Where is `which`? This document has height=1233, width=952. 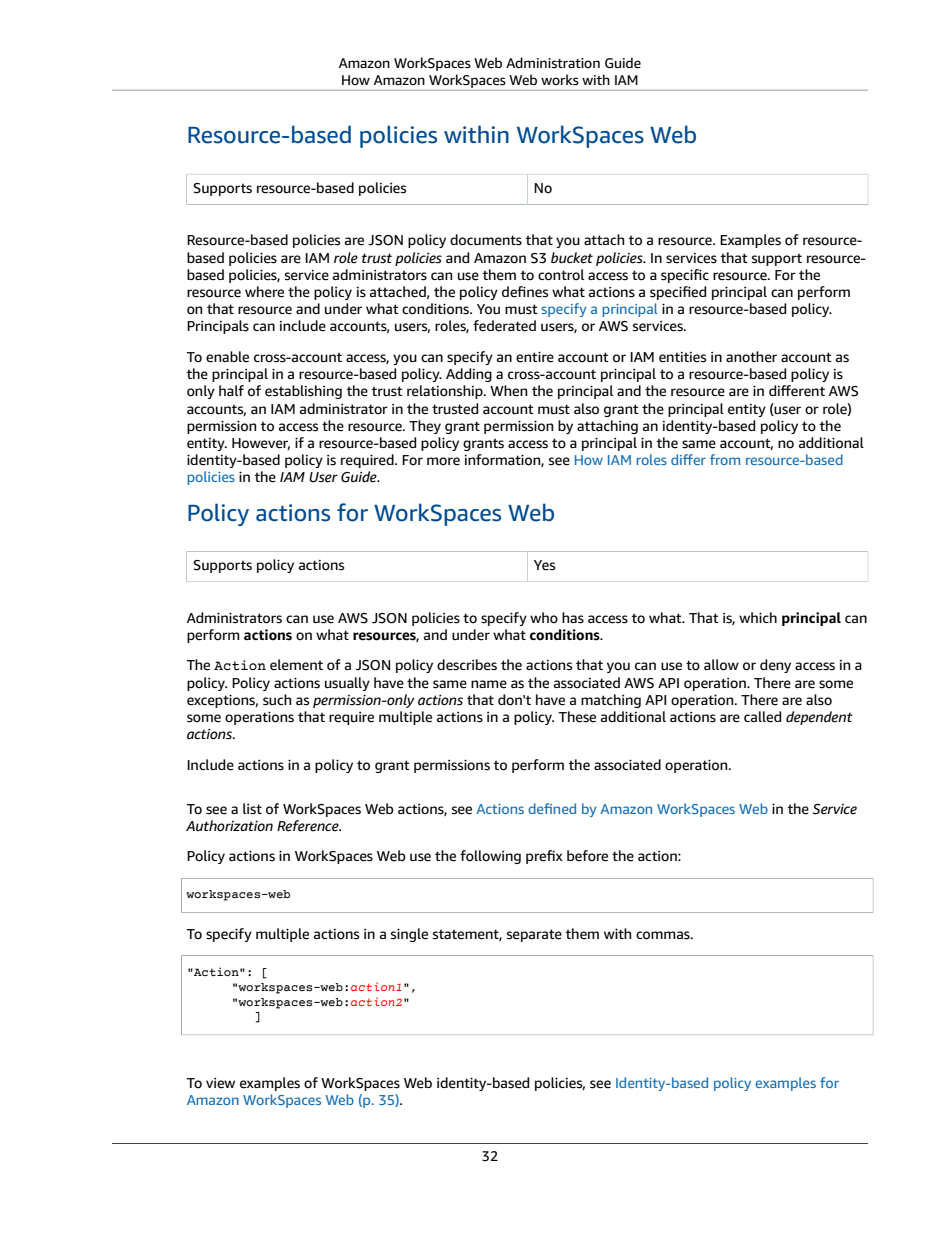
which is located at coordinates (758, 617).
